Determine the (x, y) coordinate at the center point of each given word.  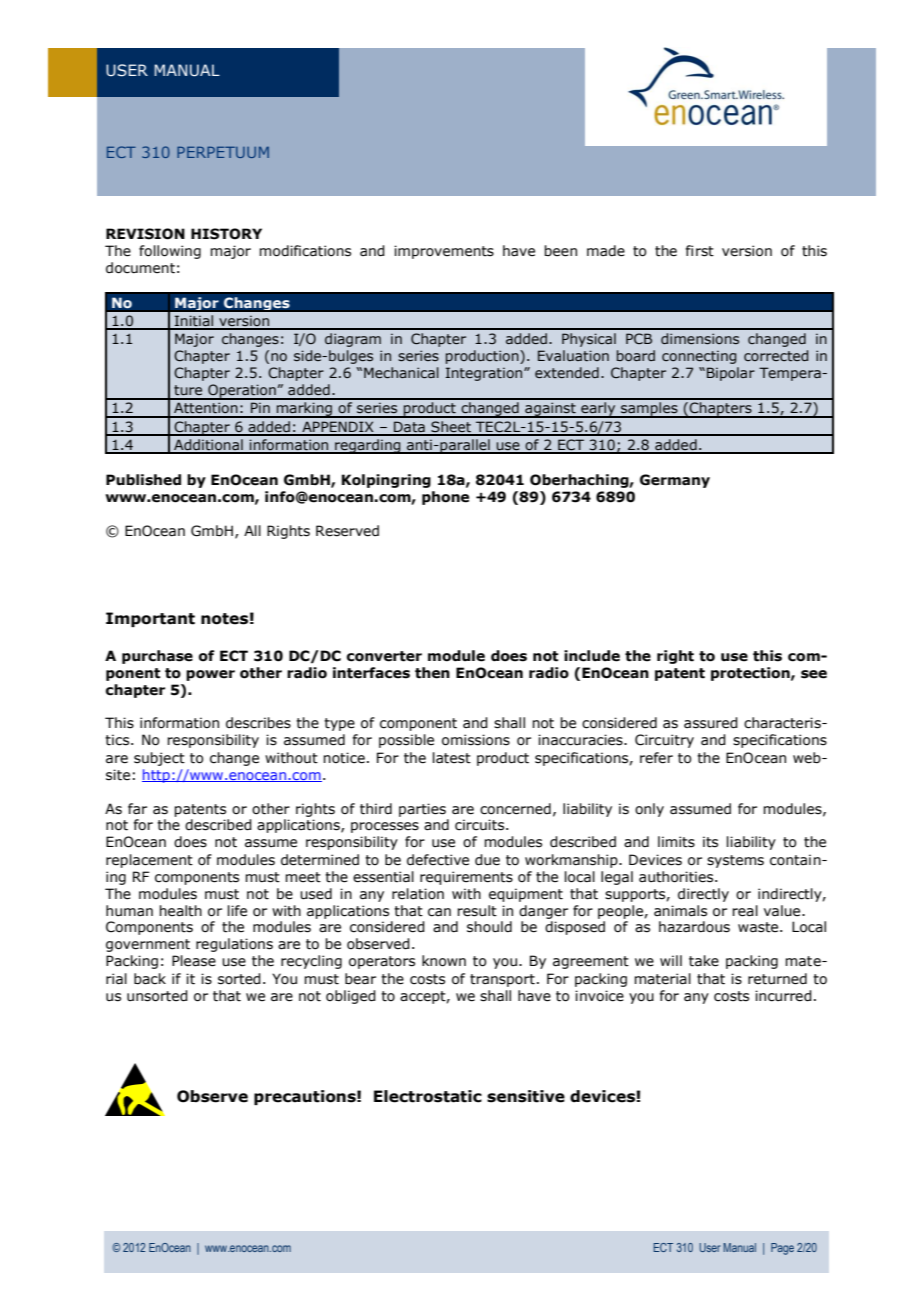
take (704, 961)
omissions (476, 740)
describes (258, 723)
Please (194, 961)
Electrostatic (428, 1096)
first (700, 251)
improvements (444, 252)
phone (445, 498)
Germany (675, 481)
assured (711, 723)
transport (502, 980)
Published (143, 480)
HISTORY (226, 234)
